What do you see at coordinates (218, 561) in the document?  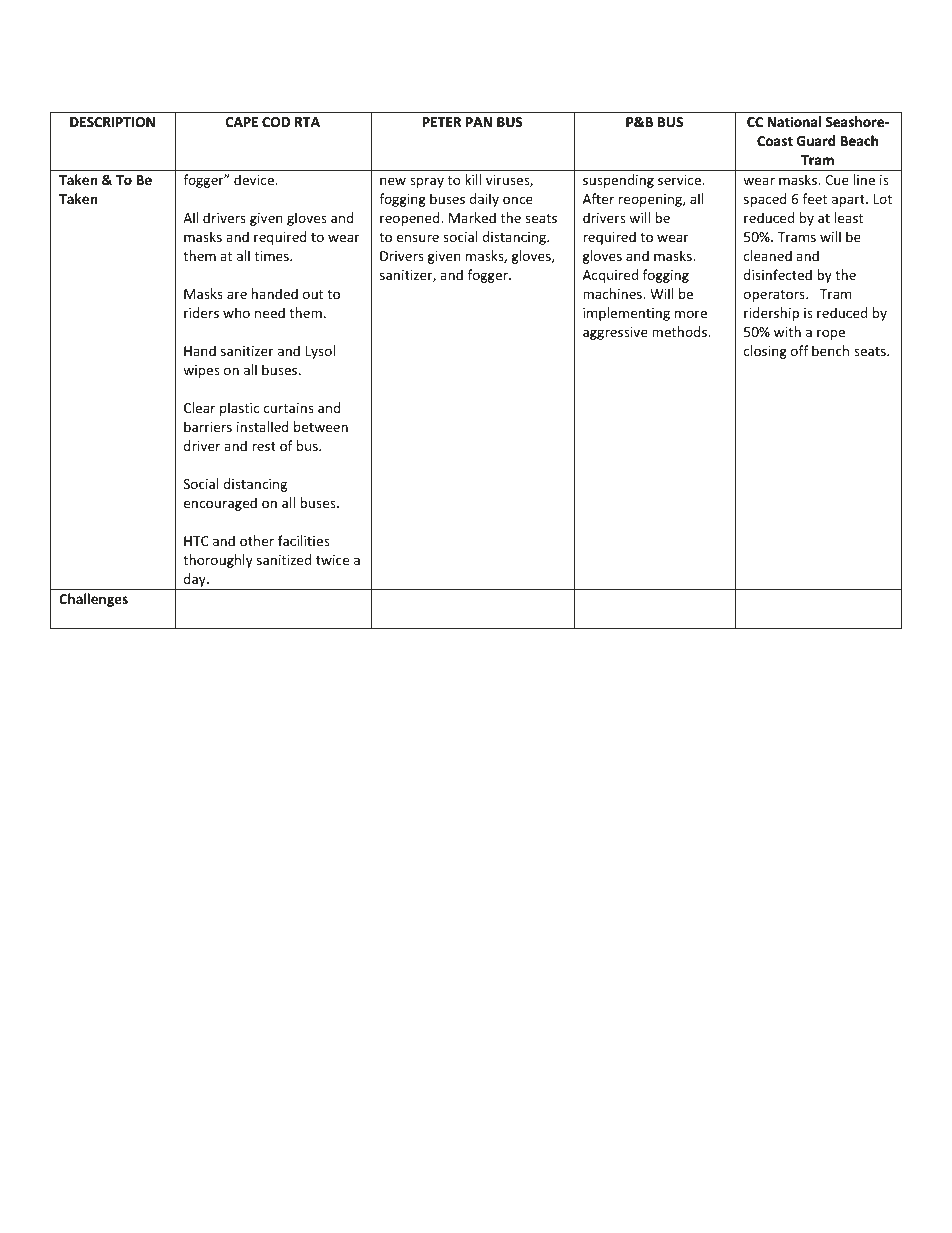 I see `thoroughly` at bounding box center [218, 561].
